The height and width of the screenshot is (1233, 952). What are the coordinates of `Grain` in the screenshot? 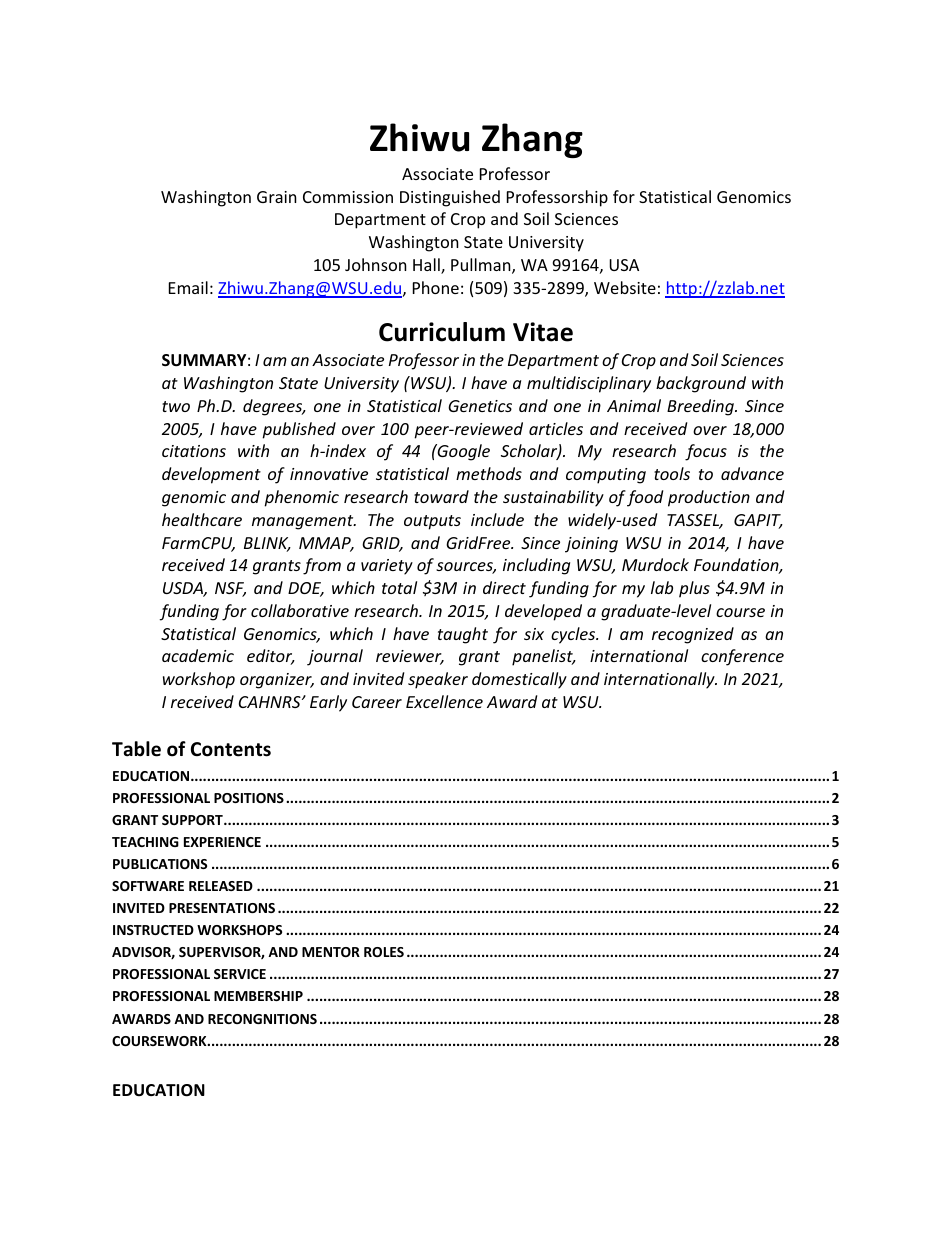 It's located at (277, 197).
